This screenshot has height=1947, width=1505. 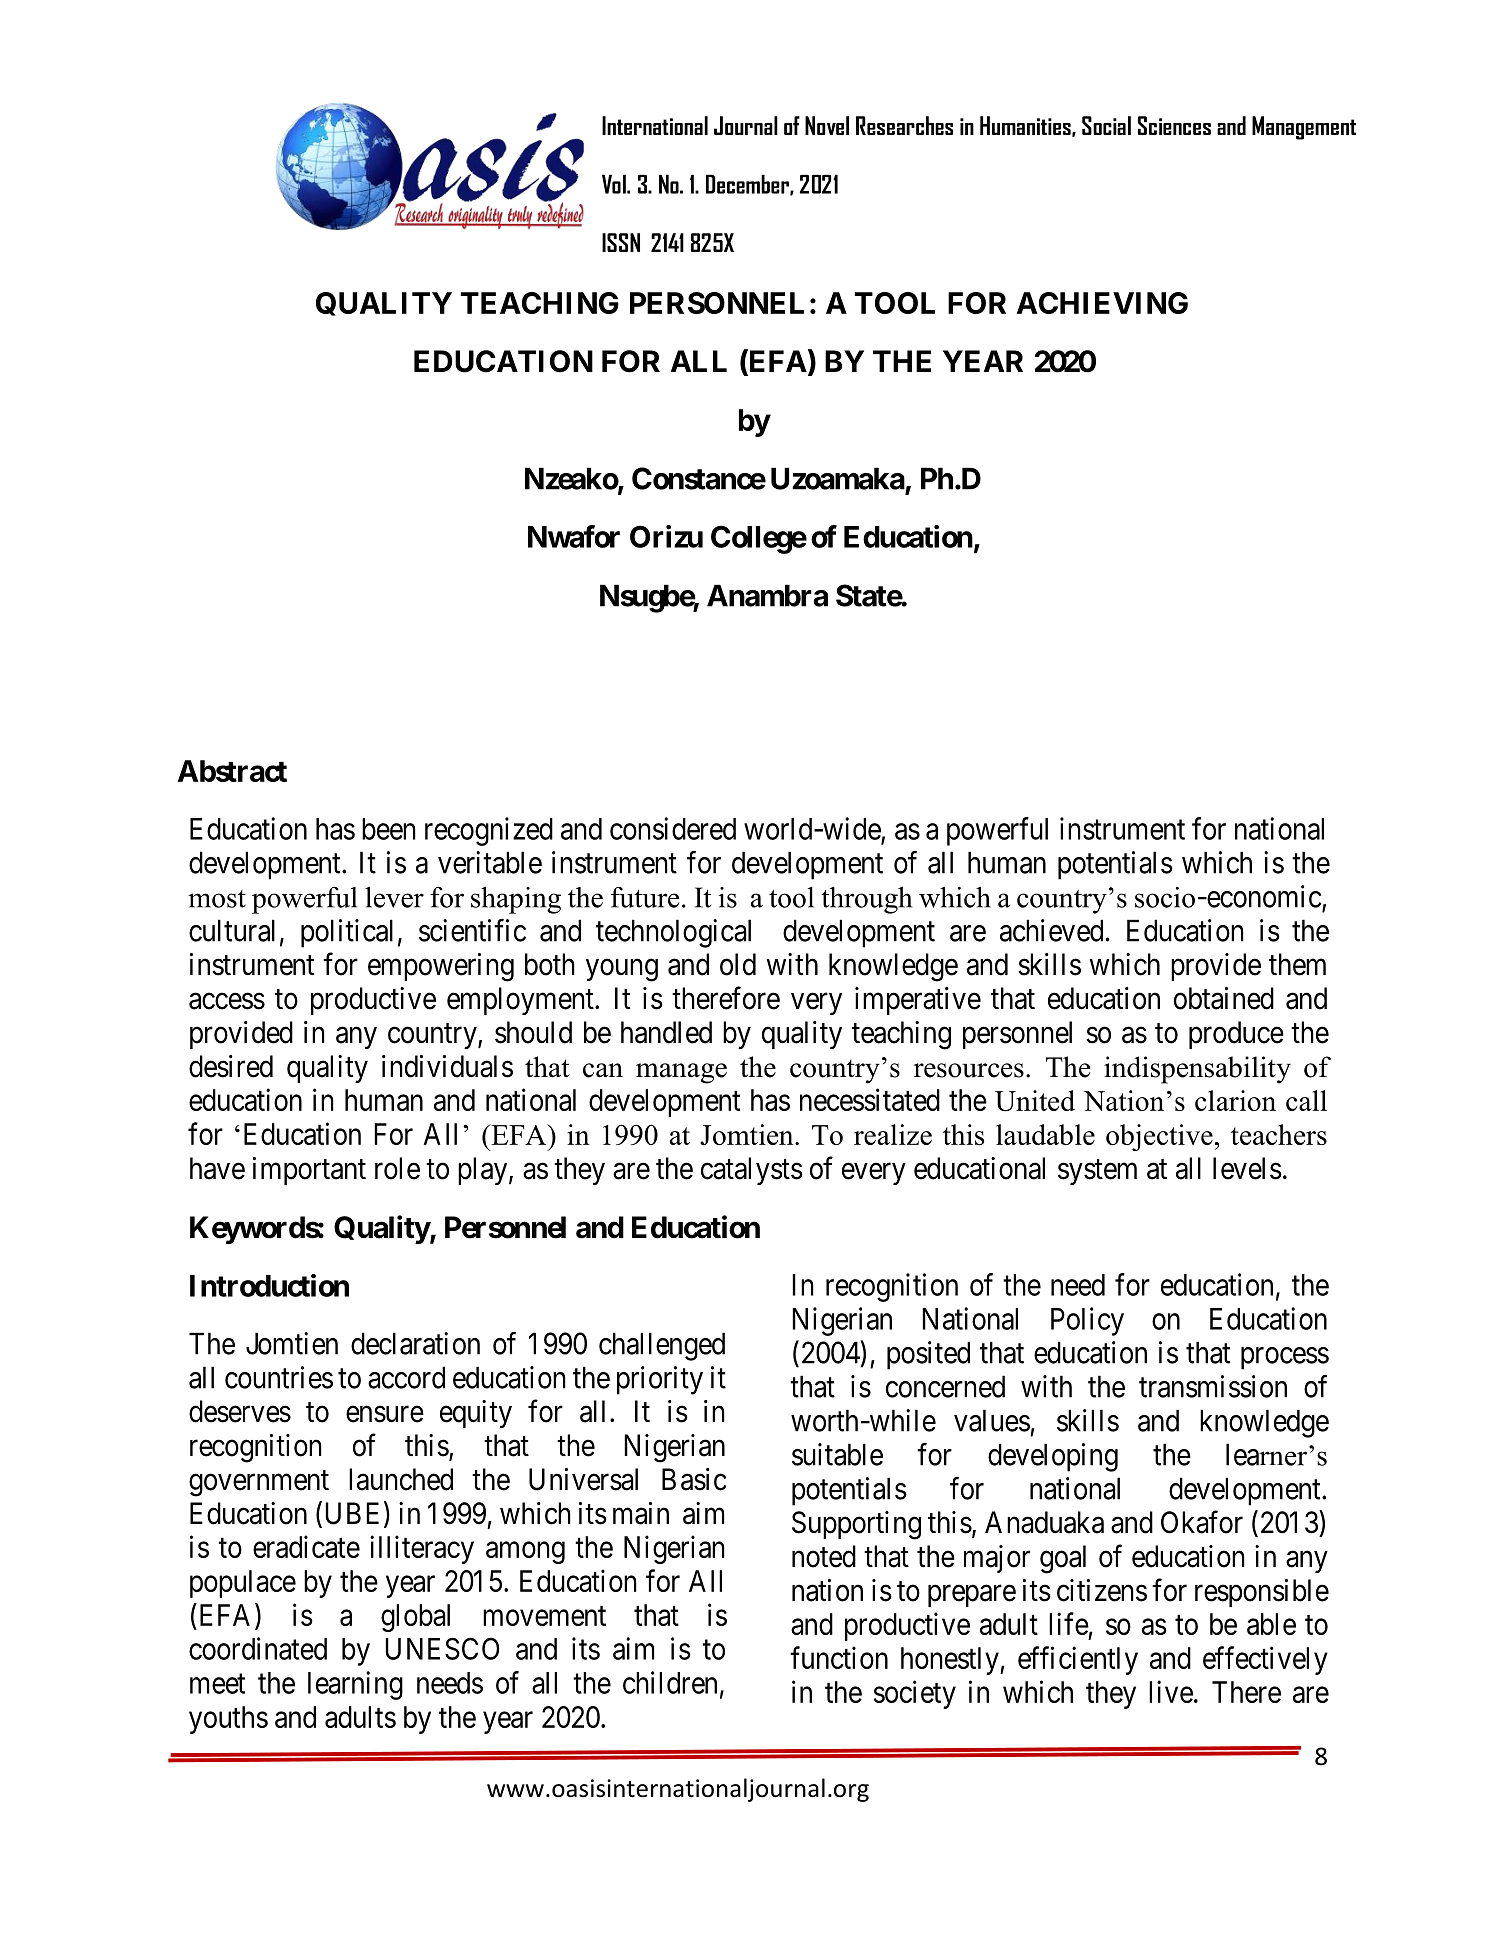 What do you see at coordinates (839, 1657) in the screenshot?
I see `function` at bounding box center [839, 1657].
